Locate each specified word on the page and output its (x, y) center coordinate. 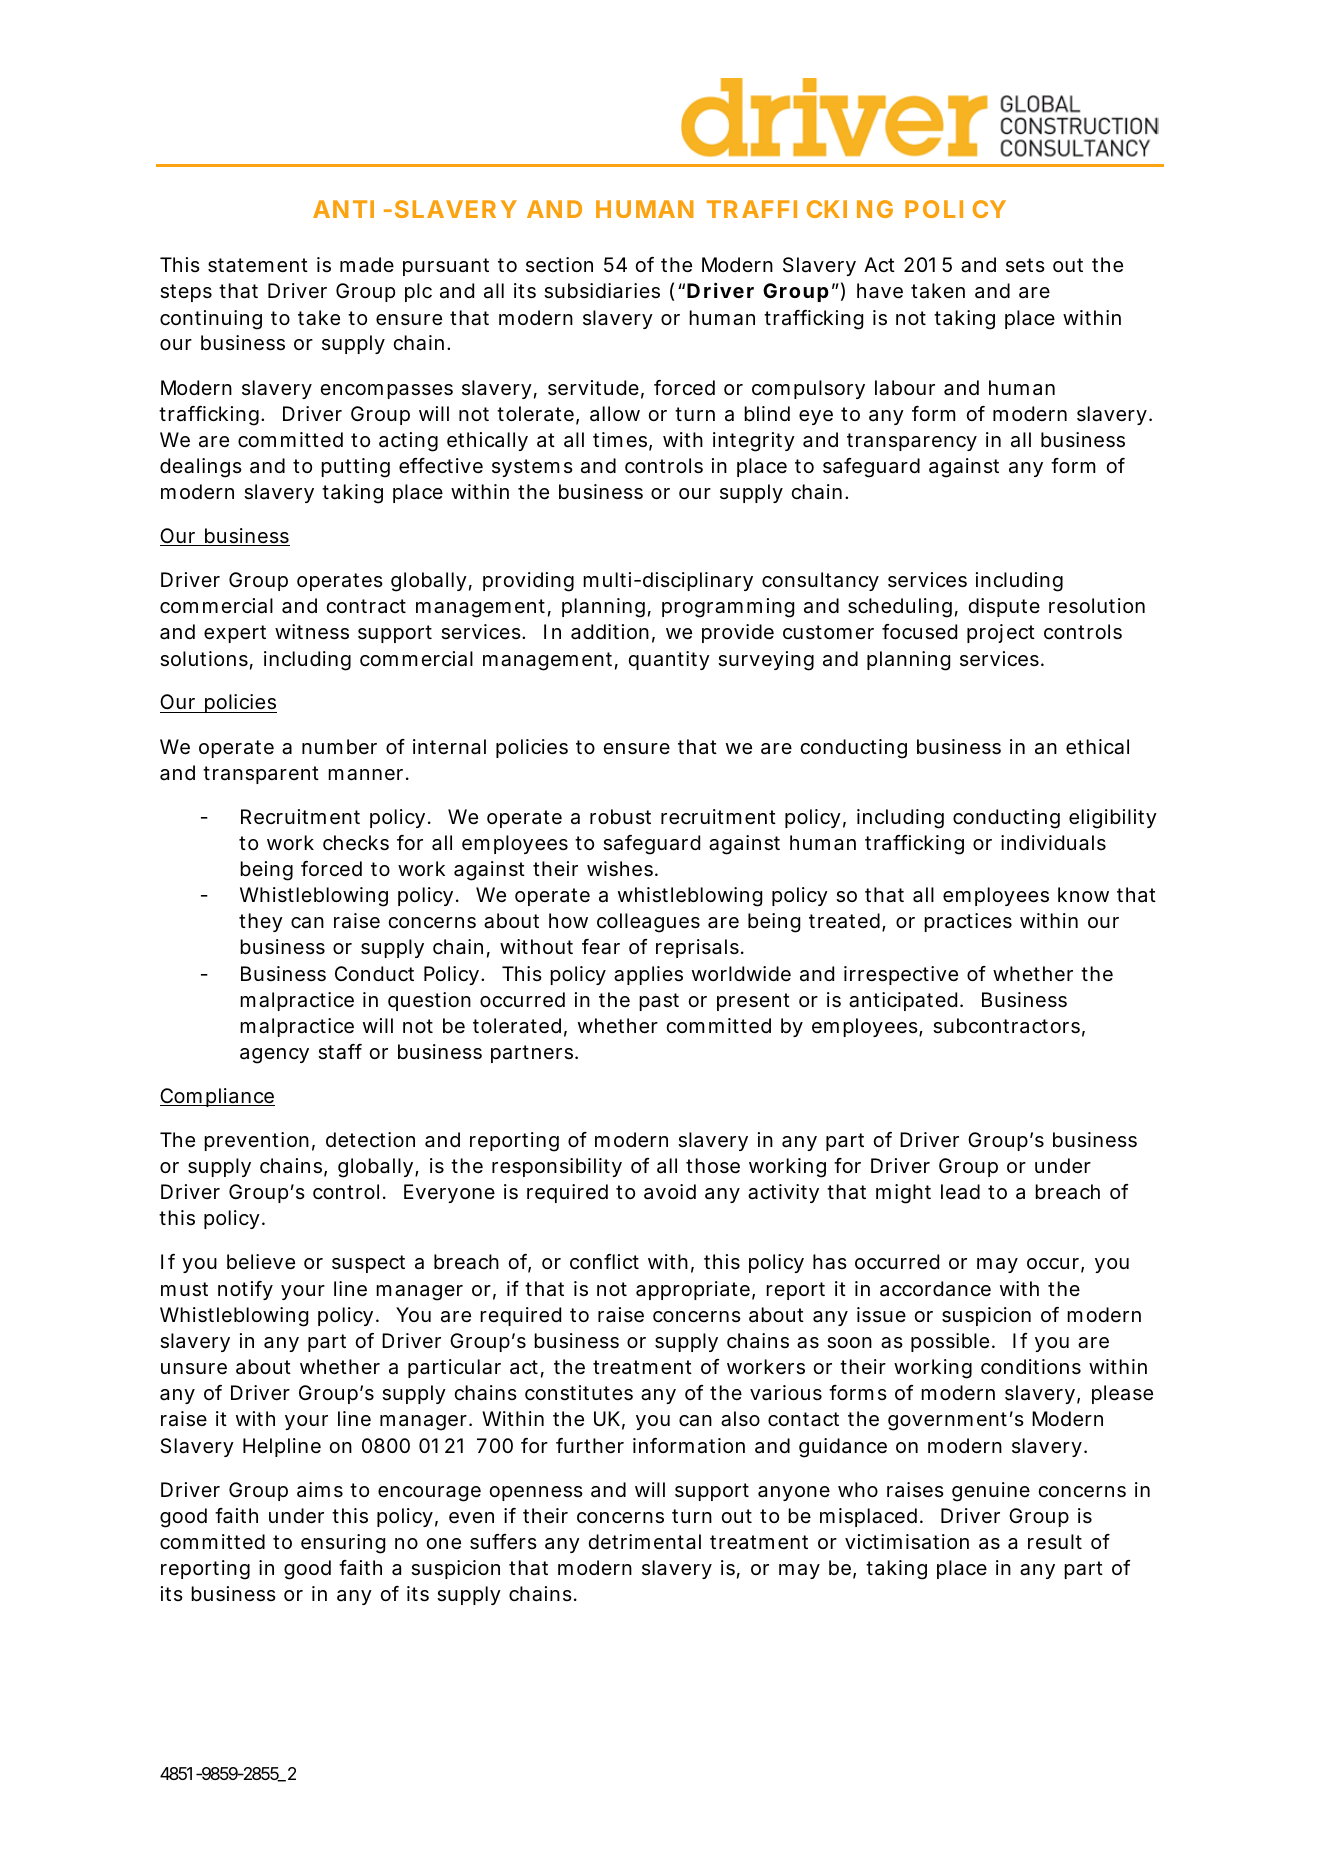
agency (274, 1056)
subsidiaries (602, 291)
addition (610, 632)
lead (960, 1192)
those (713, 1166)
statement (258, 265)
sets (1025, 265)
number (339, 746)
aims (320, 1490)
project (1001, 633)
